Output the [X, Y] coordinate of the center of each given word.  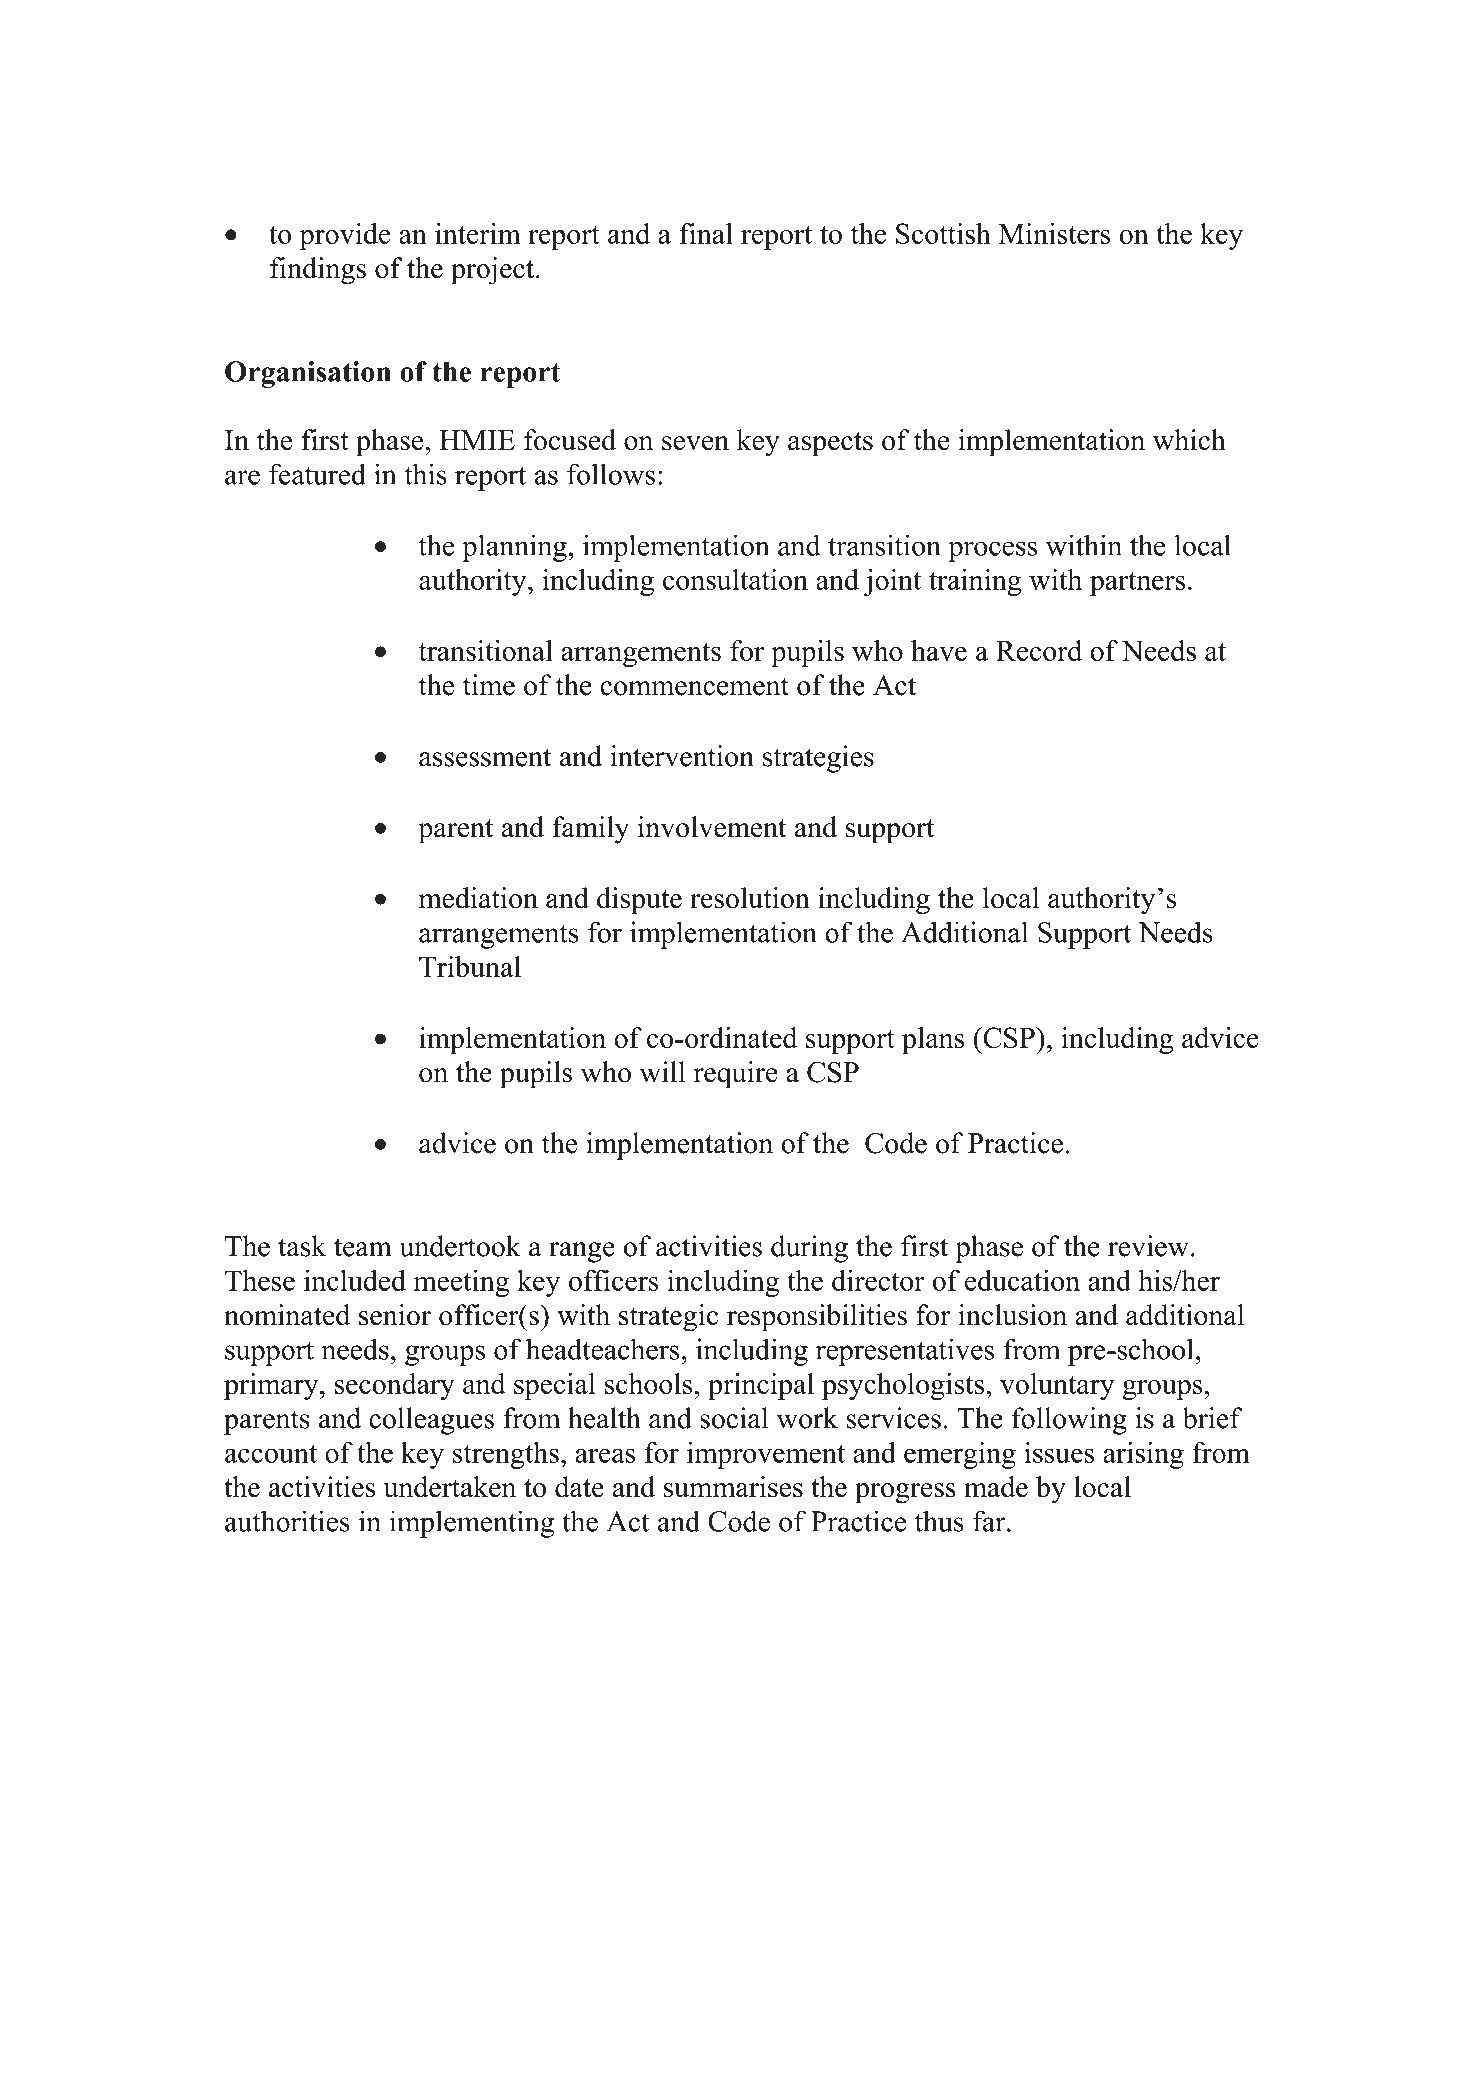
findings [318, 271]
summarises [733, 1487]
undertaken [449, 1487]
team [363, 1247]
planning [515, 548]
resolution [750, 898]
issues [1059, 1452]
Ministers [1055, 233]
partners [1137, 584]
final [706, 233]
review [1148, 1246]
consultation [735, 579]
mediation [478, 898]
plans [933, 1040]
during [809, 1249]
